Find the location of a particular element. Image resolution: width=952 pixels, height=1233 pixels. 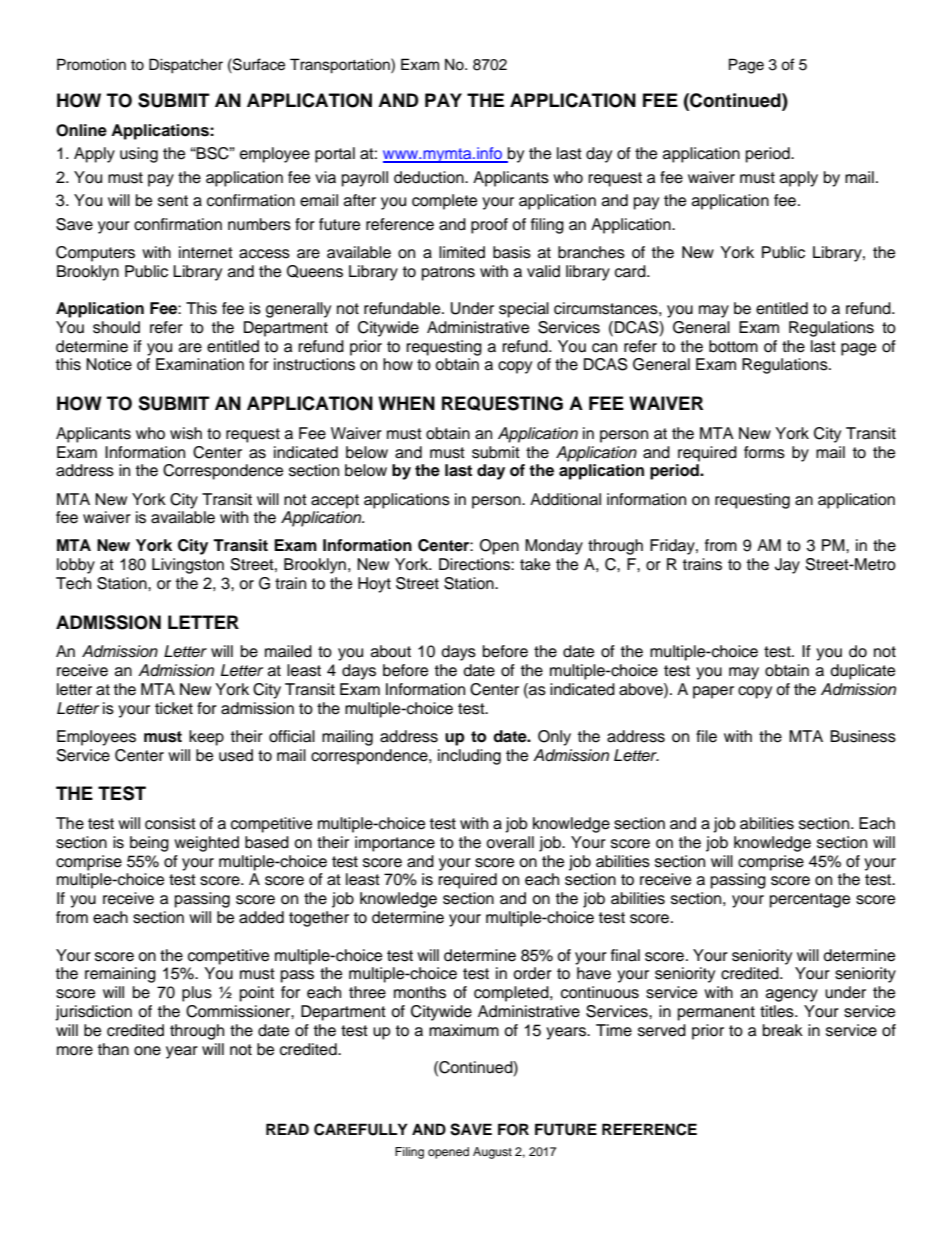

Dispatcher is located at coordinates (186, 66).
